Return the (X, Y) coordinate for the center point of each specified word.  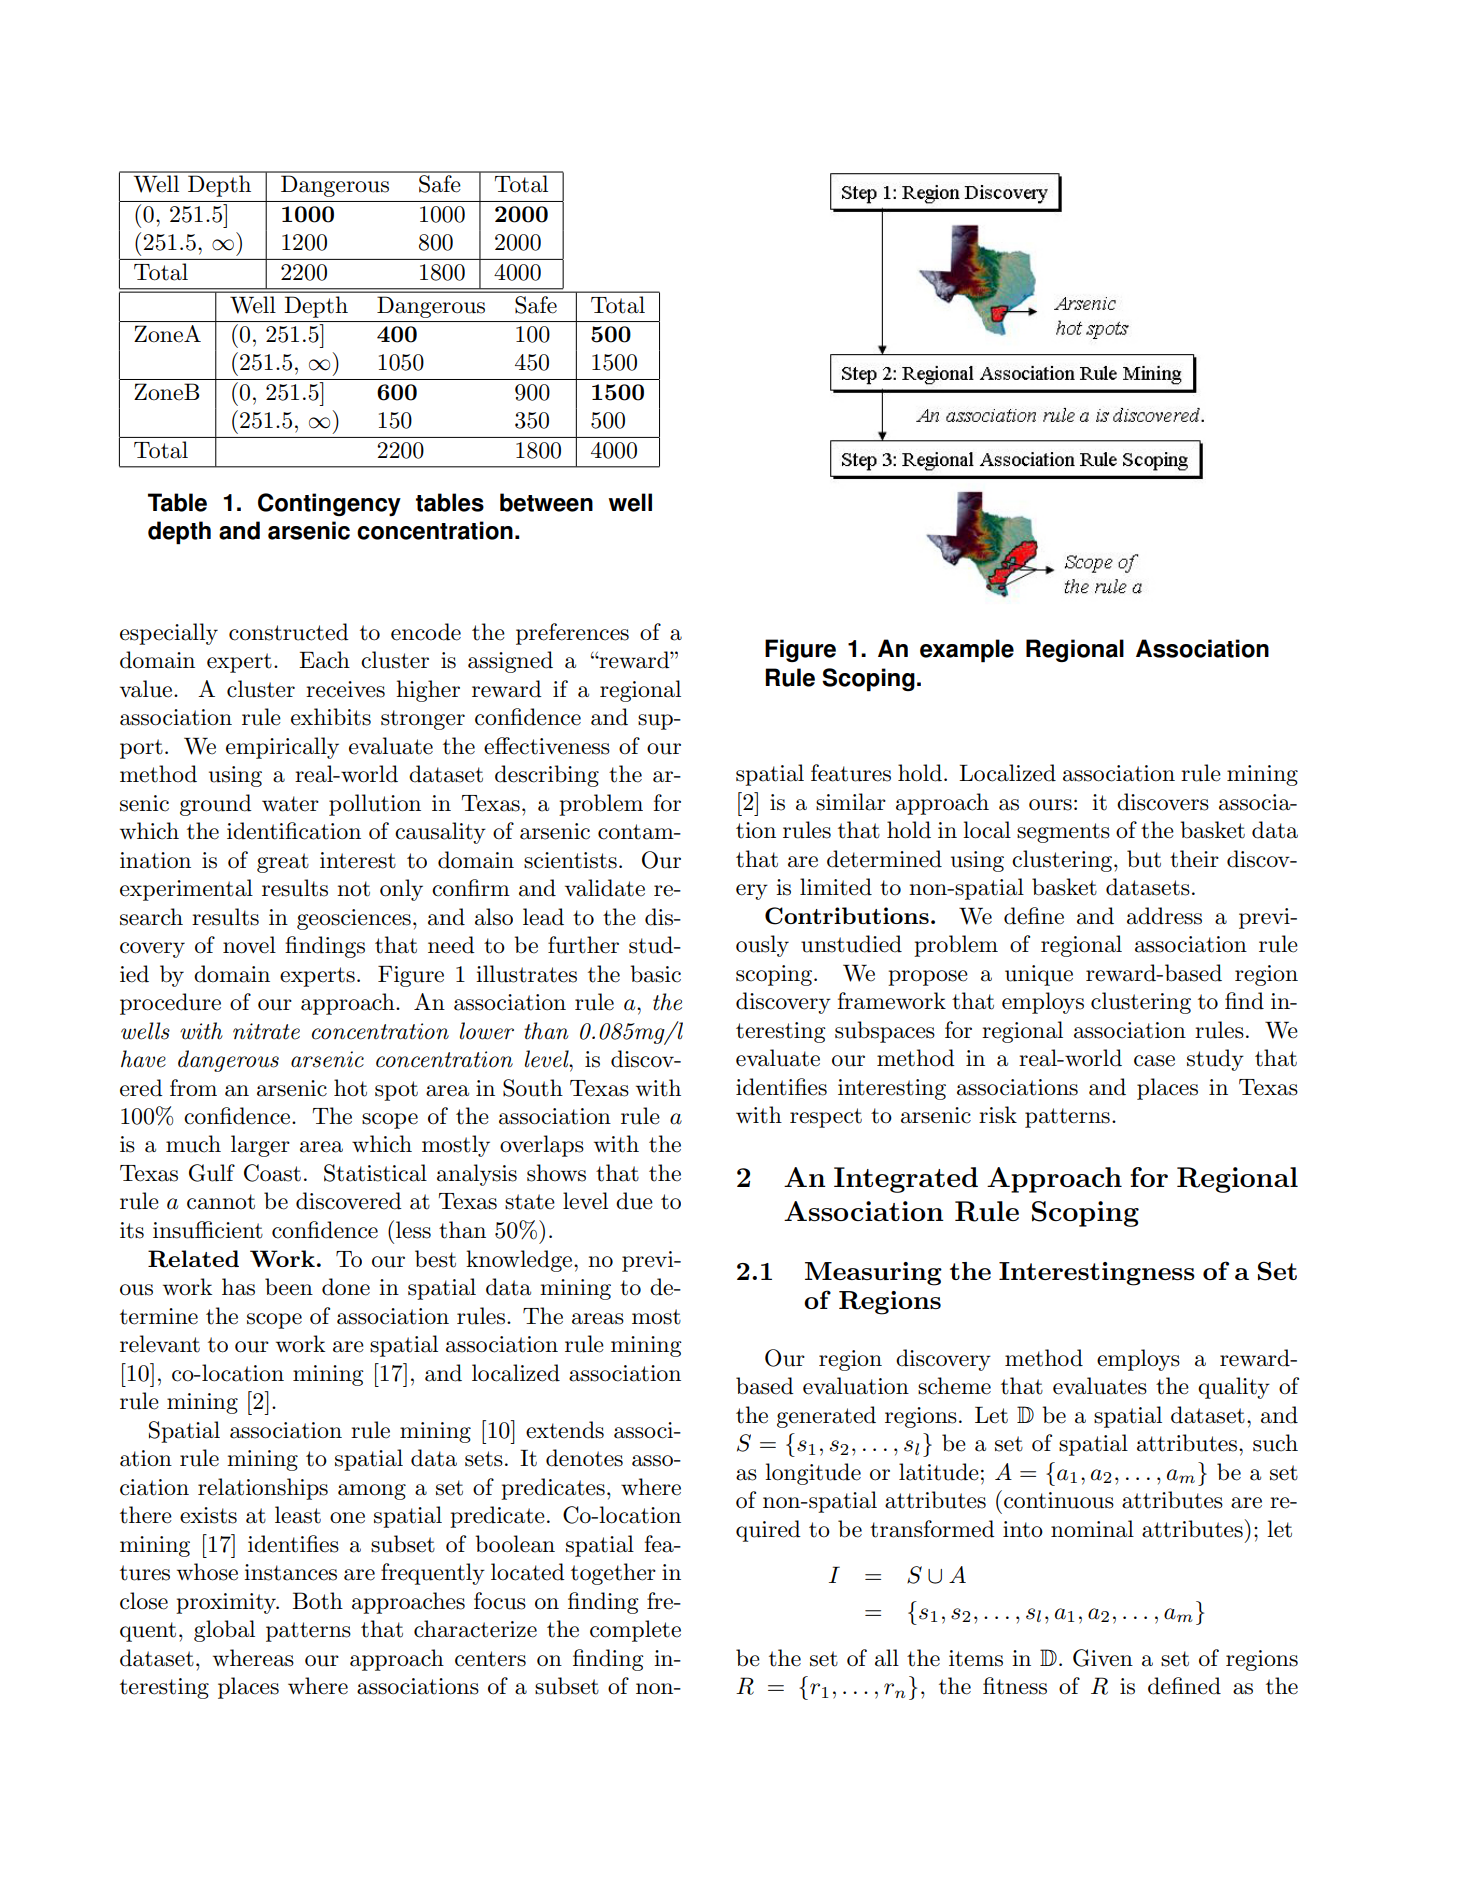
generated (826, 1417)
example (967, 651)
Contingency (329, 505)
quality (1234, 1388)
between (546, 502)
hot (350, 1088)
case (1154, 1061)
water (290, 804)
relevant (160, 1344)
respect (826, 1118)
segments (1063, 833)
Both (318, 1601)
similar (851, 802)
